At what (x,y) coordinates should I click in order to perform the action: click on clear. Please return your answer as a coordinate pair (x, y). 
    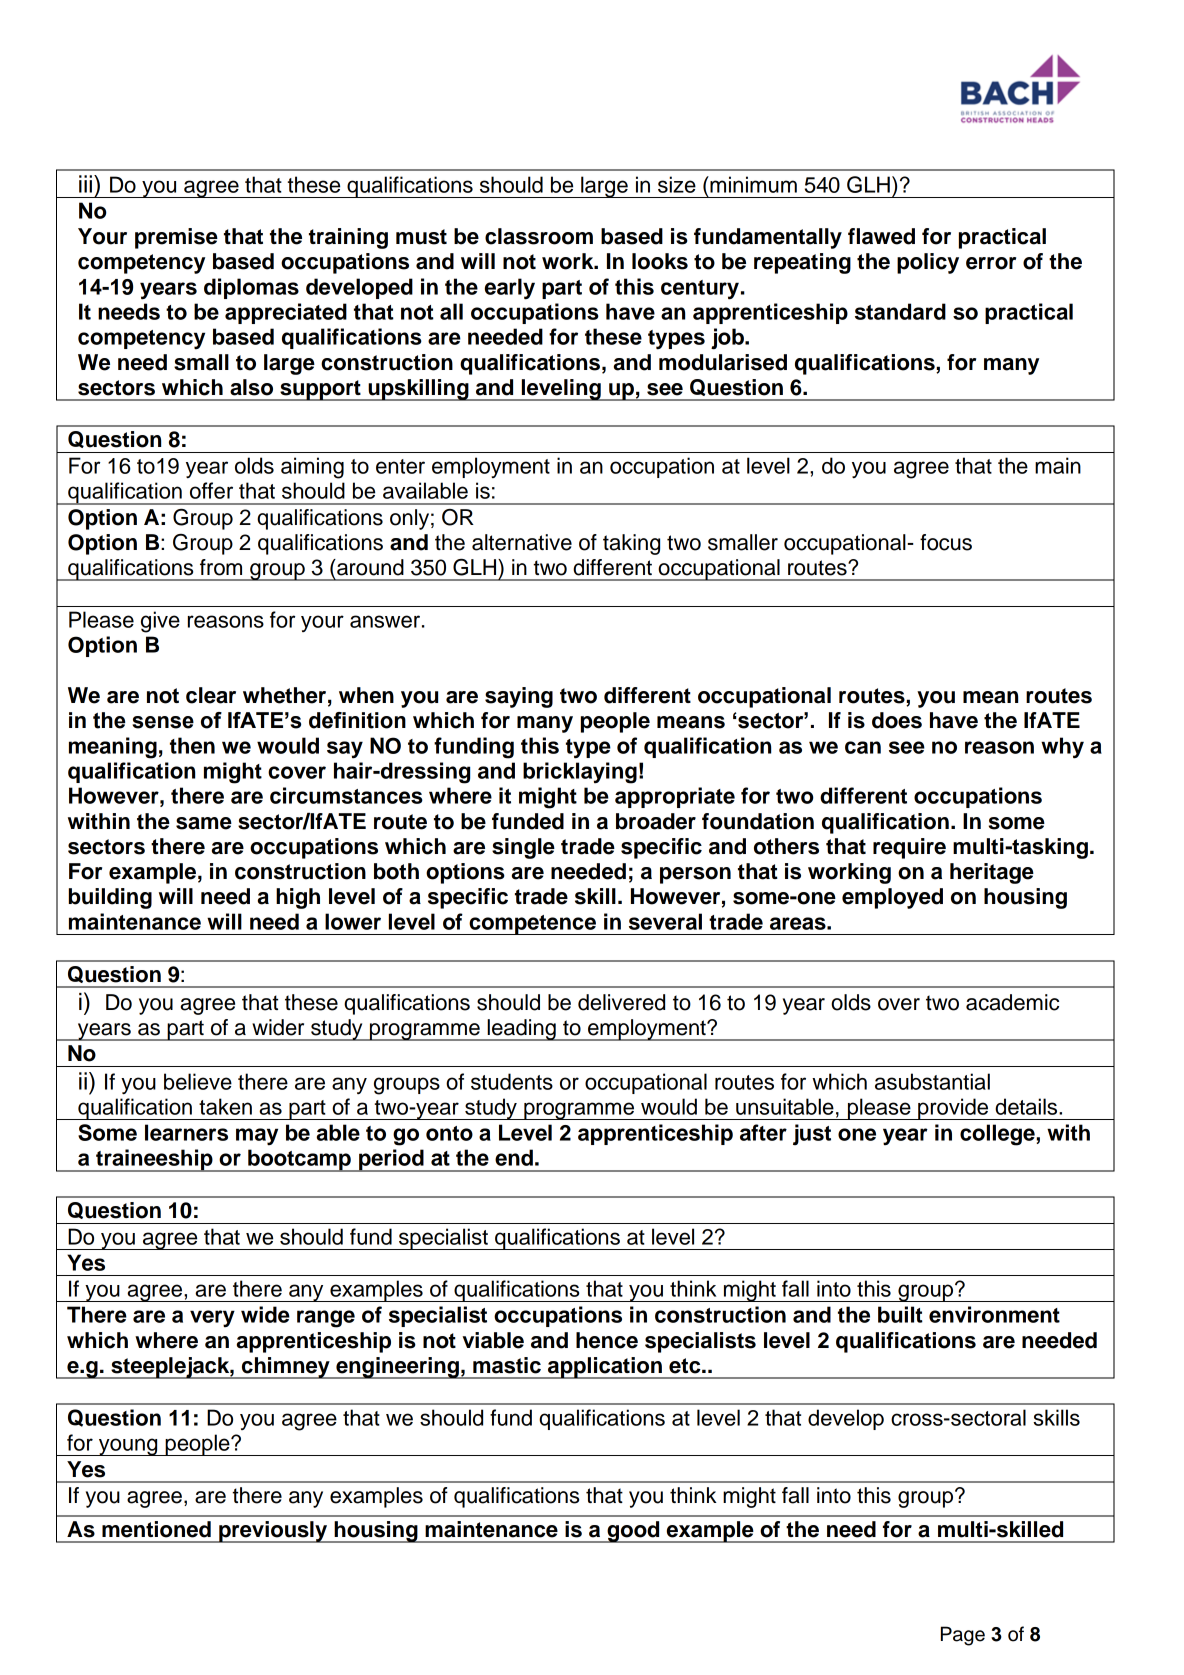
    Looking at the image, I should click on (211, 695).
